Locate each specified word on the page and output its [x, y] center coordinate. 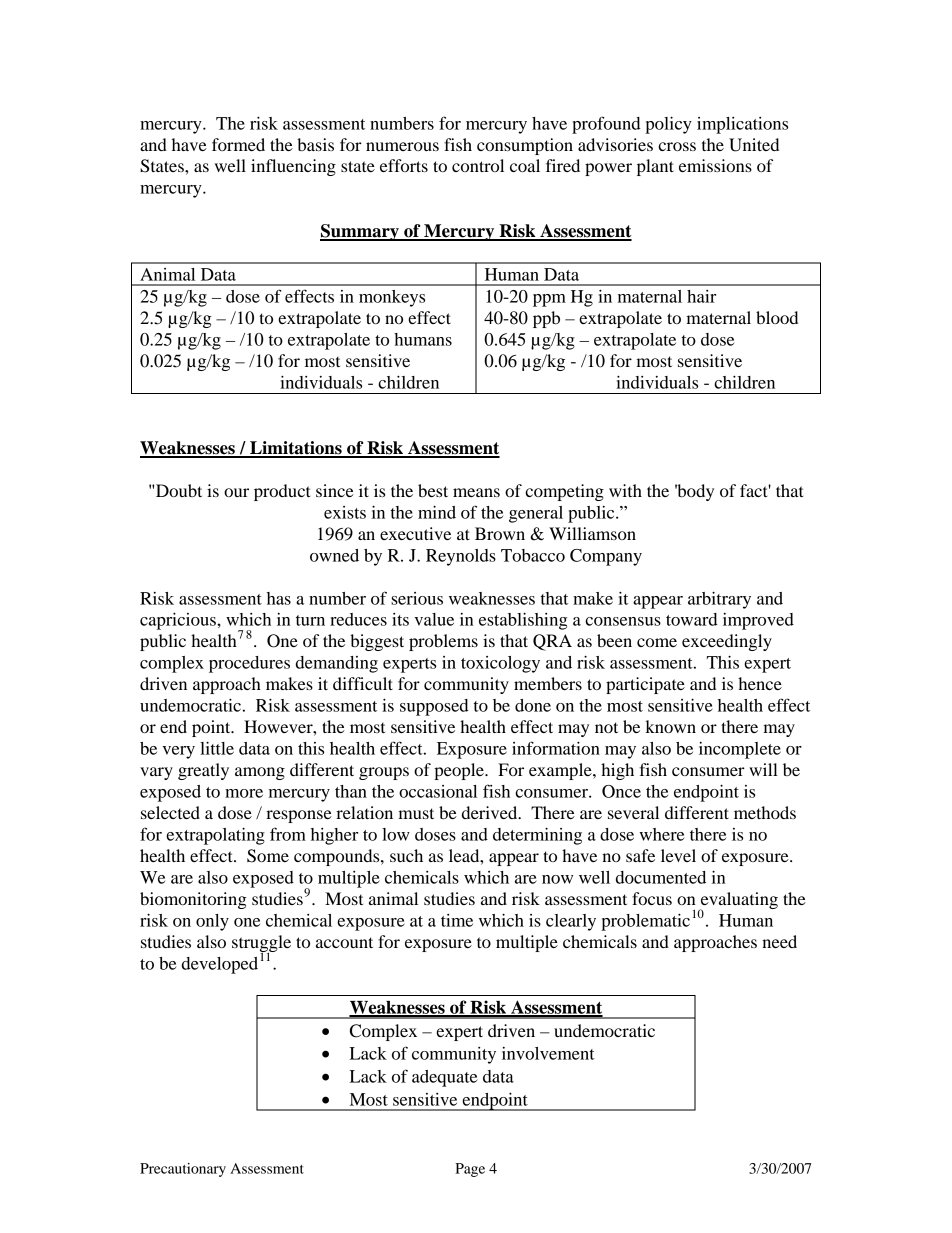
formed [238, 144]
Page [470, 1170]
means [476, 492]
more [244, 793]
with [625, 490]
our [236, 492]
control [478, 165]
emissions [715, 165]
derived [491, 812]
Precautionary [183, 1170]
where [661, 834]
